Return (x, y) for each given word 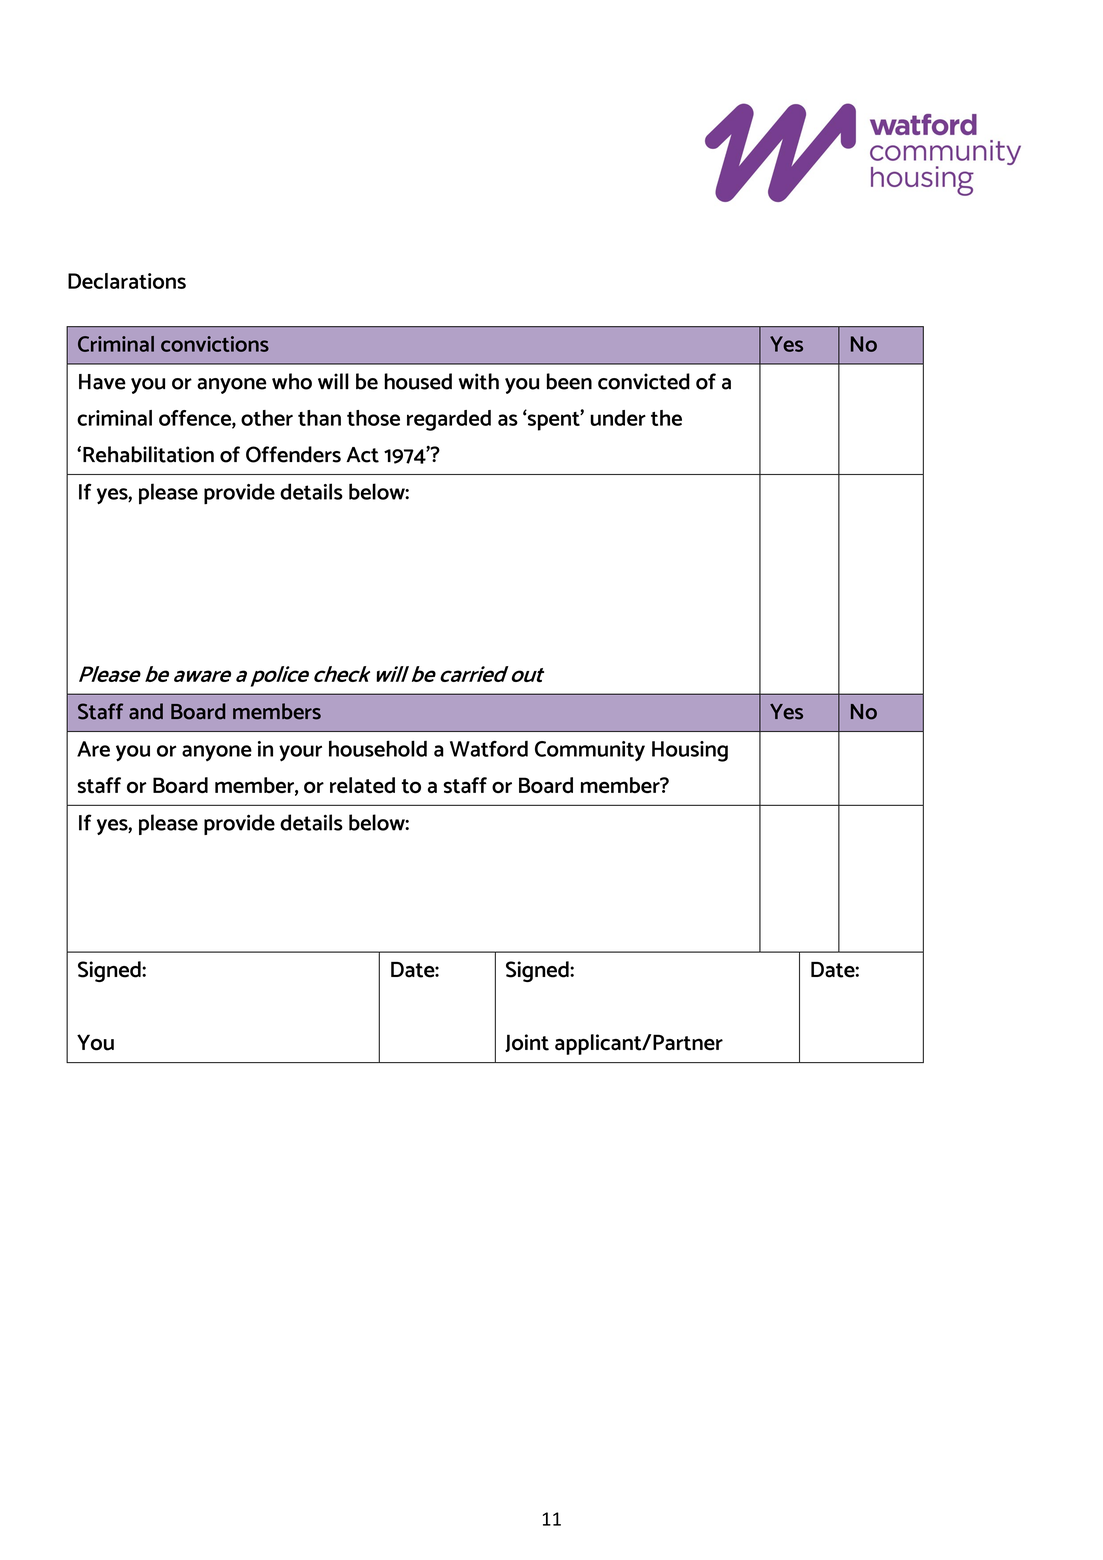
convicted (644, 381)
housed (418, 381)
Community (590, 751)
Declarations (127, 281)
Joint (527, 1043)
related (362, 785)
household (378, 748)
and (146, 711)
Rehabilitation (148, 454)
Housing (690, 751)
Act (362, 455)
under (618, 418)
